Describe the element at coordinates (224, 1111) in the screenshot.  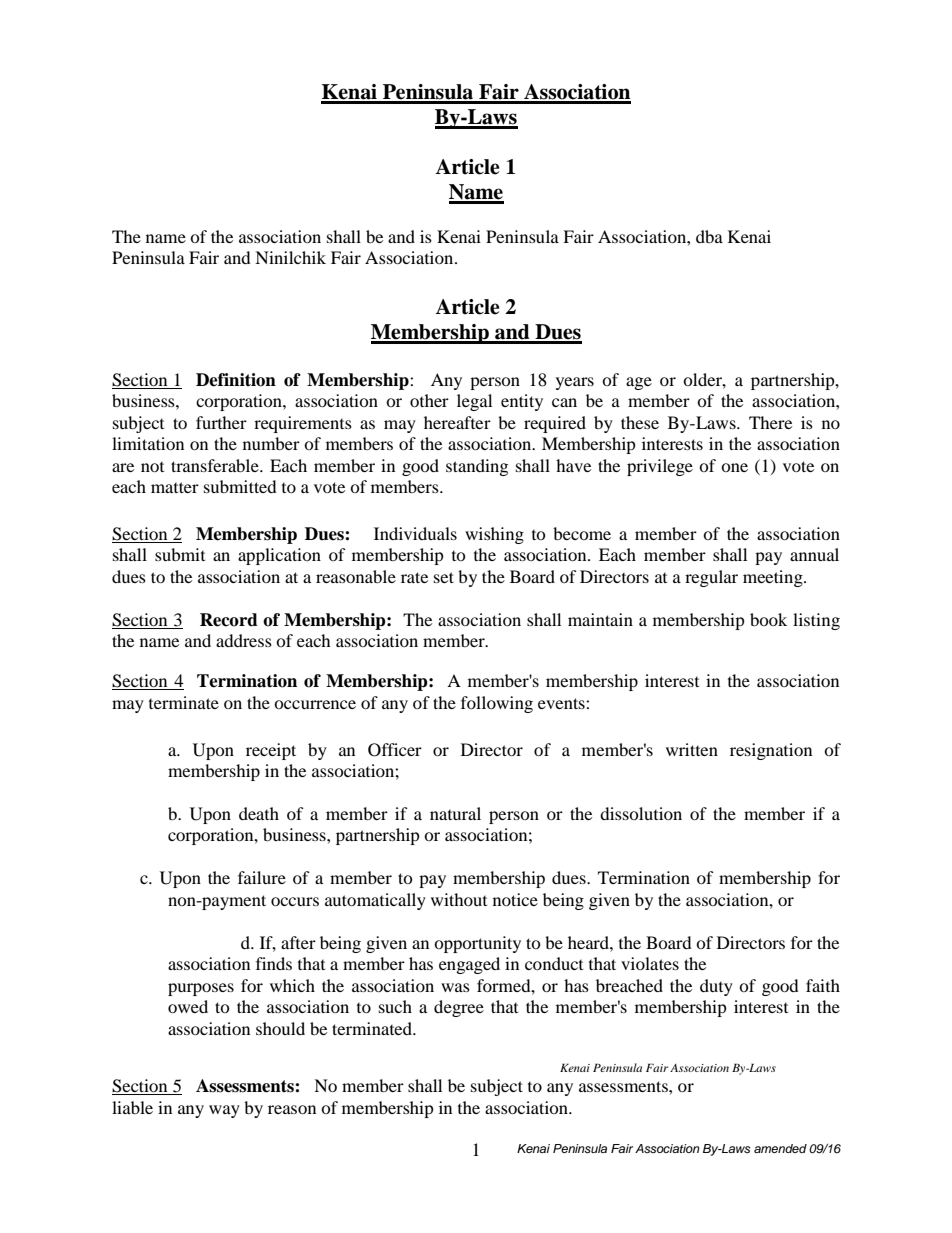
I see `way` at that location.
